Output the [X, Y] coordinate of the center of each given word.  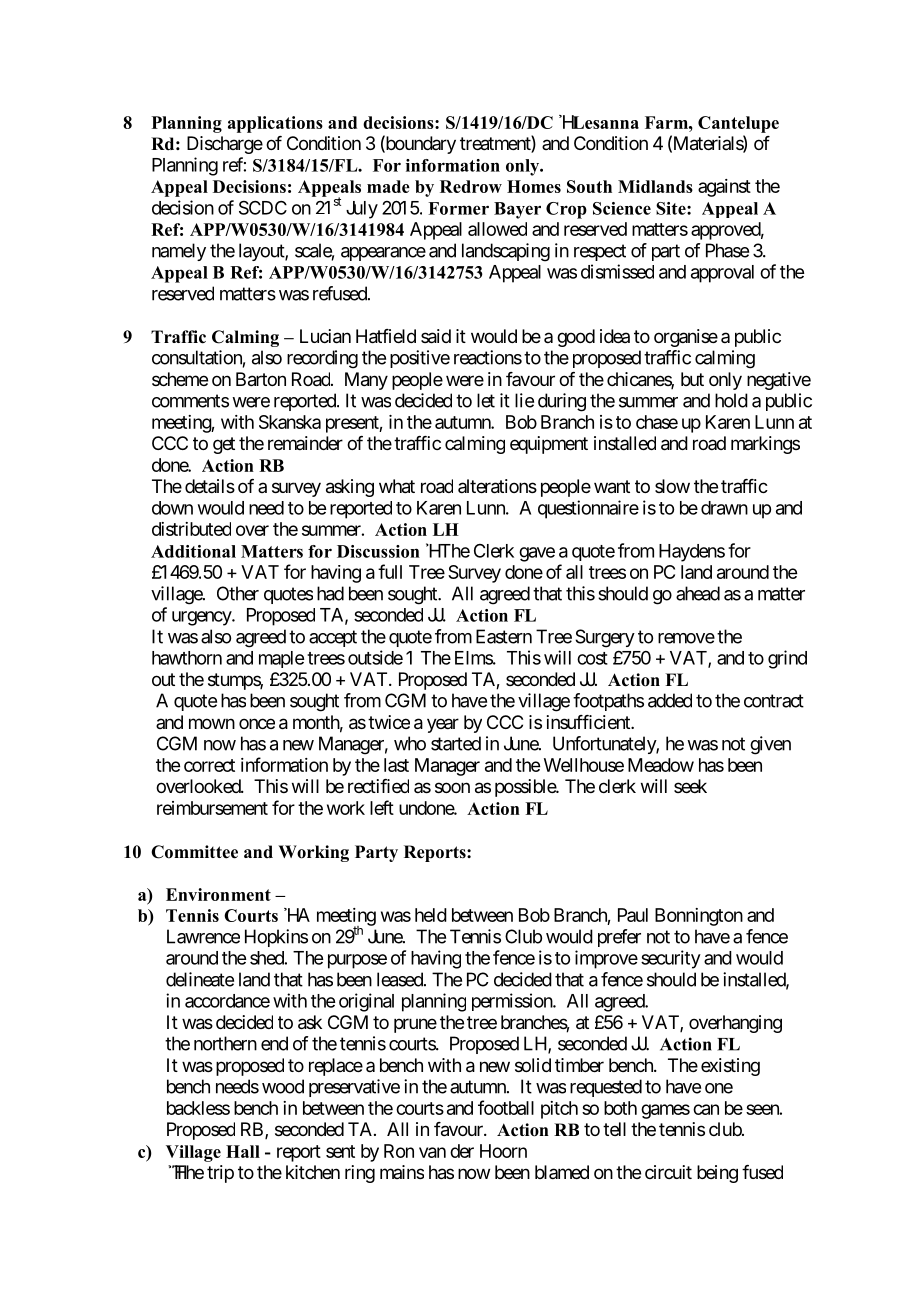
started [456, 743]
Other [238, 593]
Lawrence [203, 936]
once [257, 723]
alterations [497, 486]
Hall [243, 1151]
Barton [261, 379]
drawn [724, 508]
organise [686, 338]
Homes [534, 186]
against [724, 188]
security [671, 959]
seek [690, 786]
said [436, 336]
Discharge [225, 145]
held [431, 915]
